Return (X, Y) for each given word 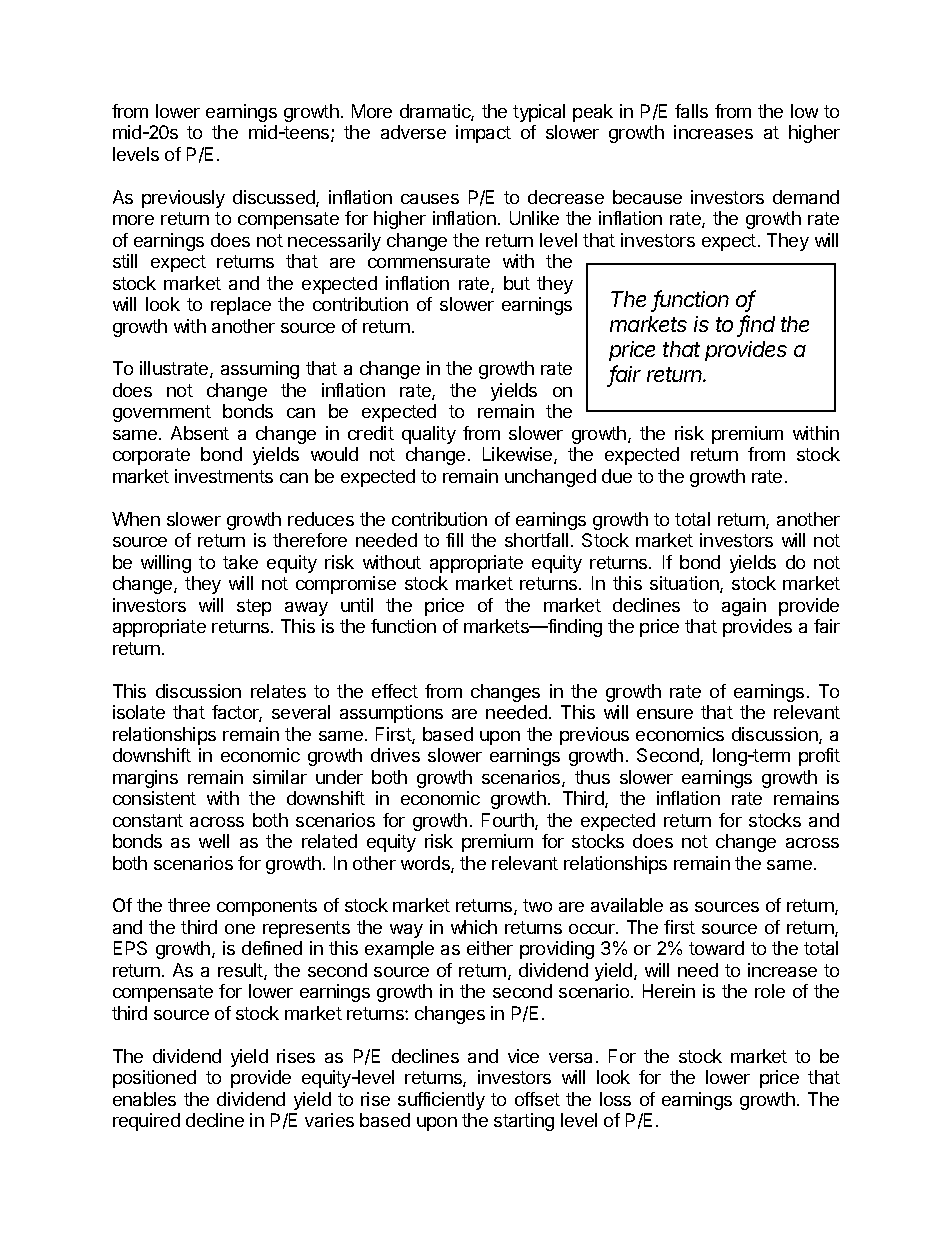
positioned (154, 1079)
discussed (275, 198)
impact (483, 134)
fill (454, 540)
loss (615, 1099)
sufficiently (441, 1101)
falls (691, 111)
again (744, 607)
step (254, 607)
